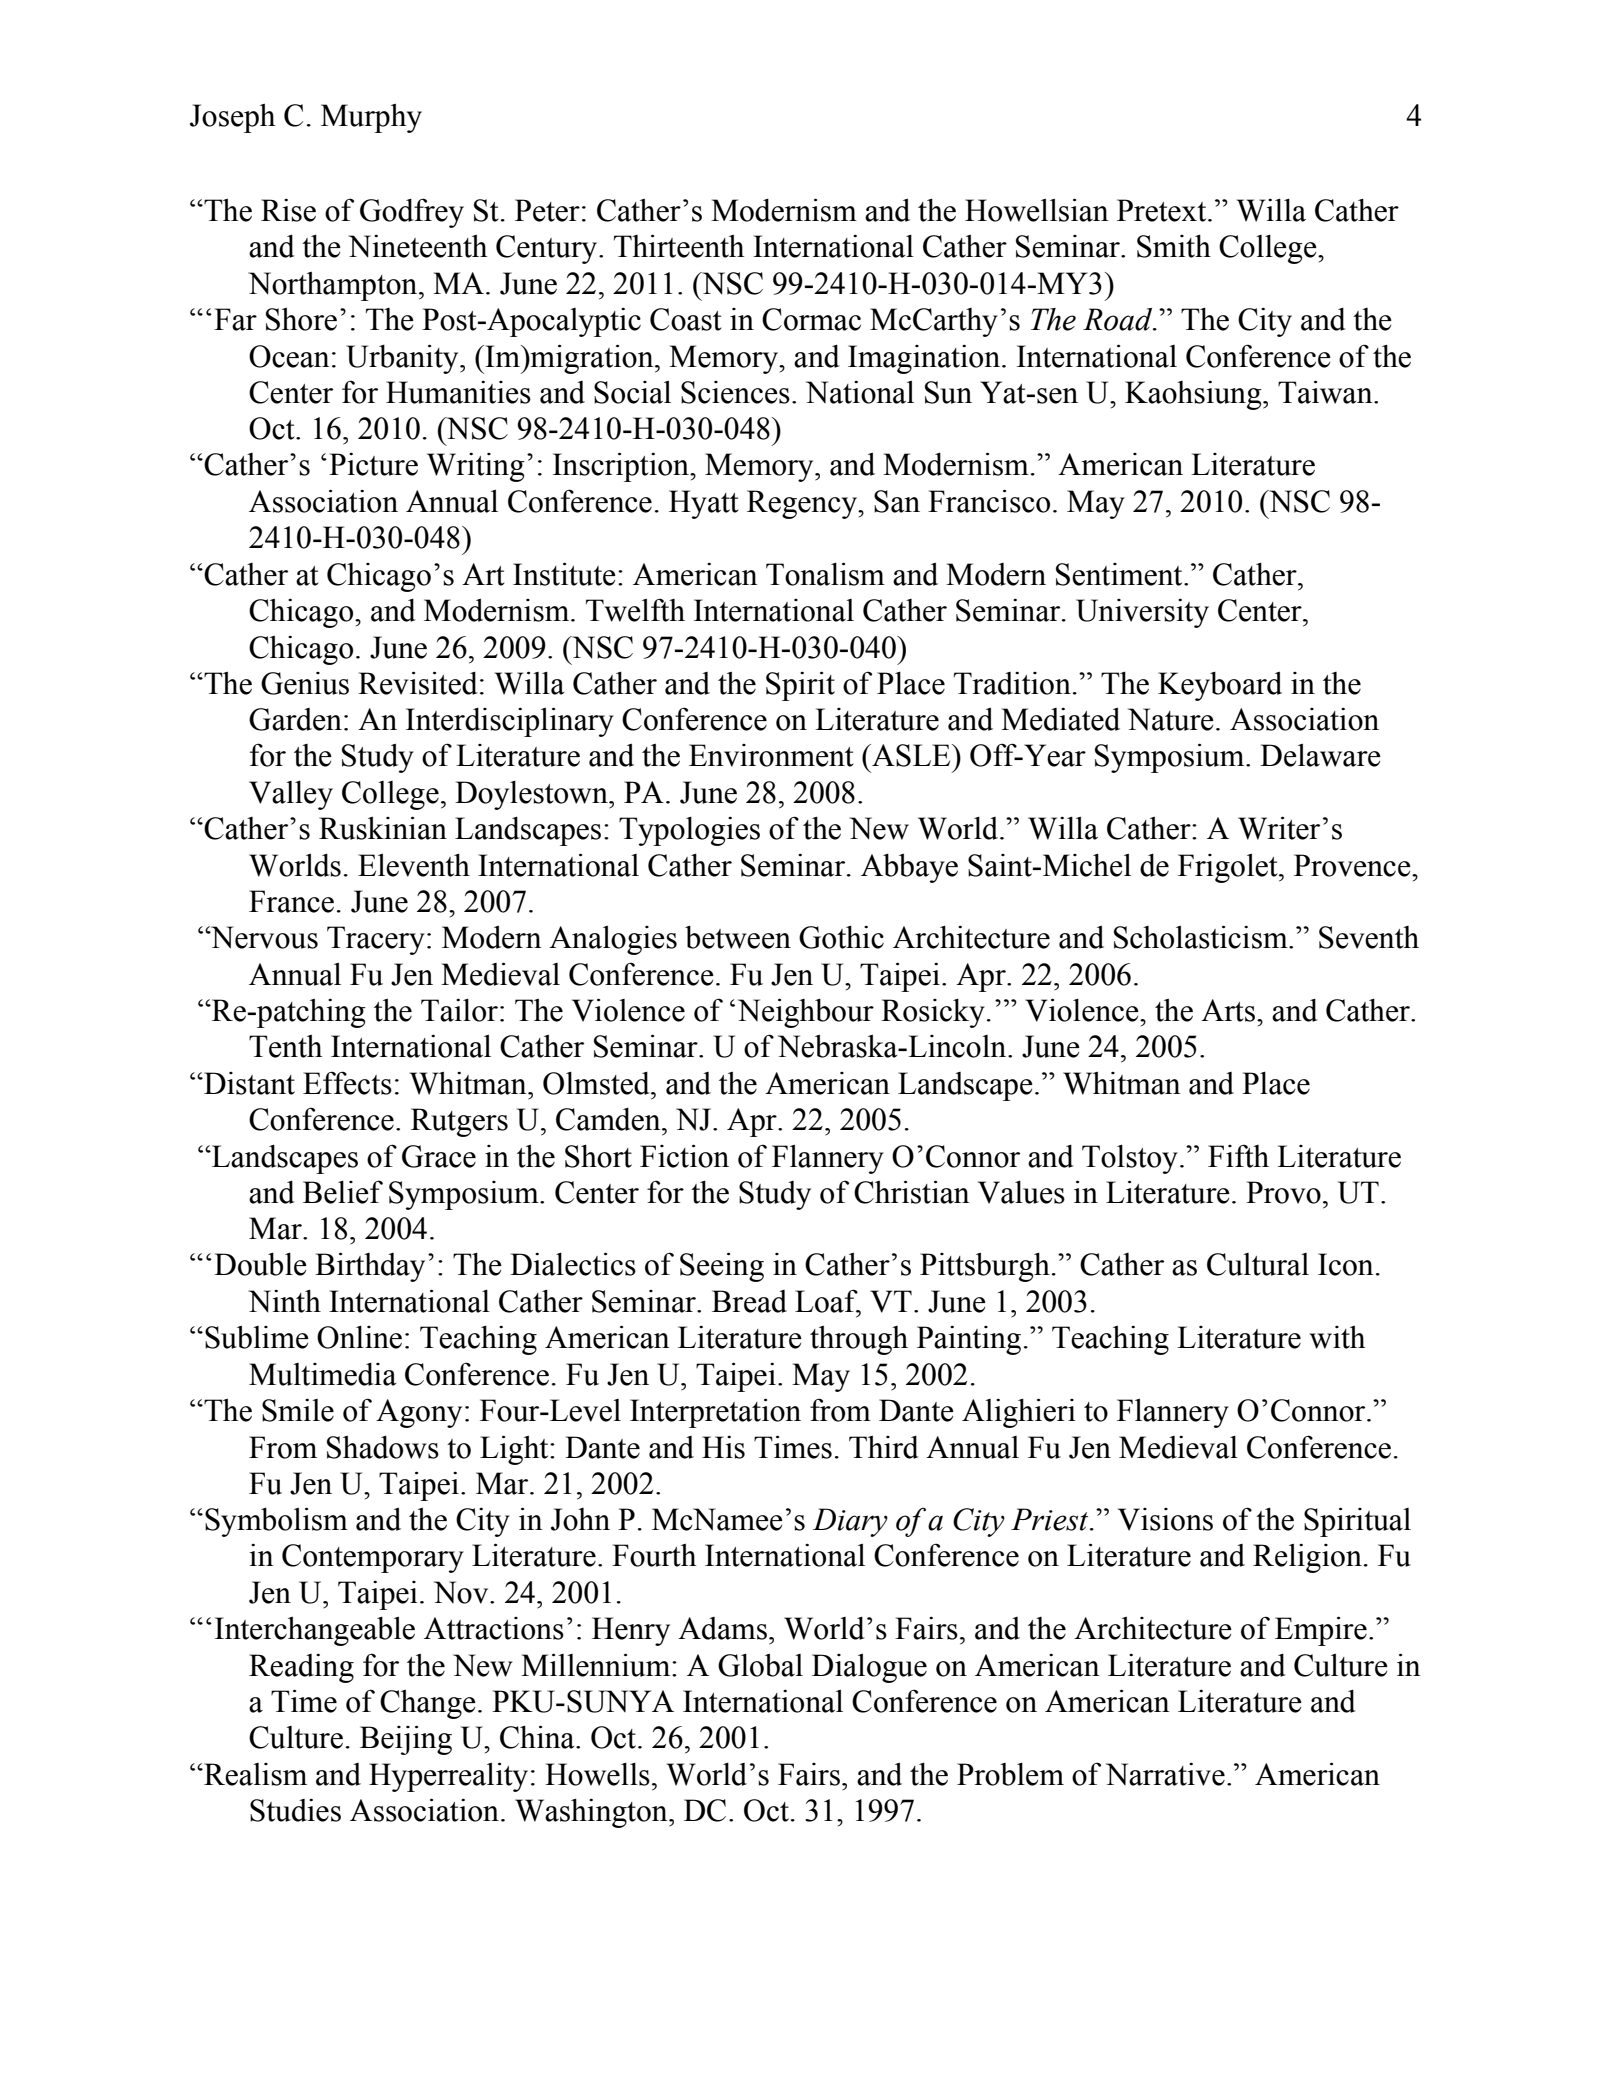 The width and height of the screenshot is (1612, 2087). What do you see at coordinates (383, 1447) in the screenshot?
I see `Shadows` at bounding box center [383, 1447].
